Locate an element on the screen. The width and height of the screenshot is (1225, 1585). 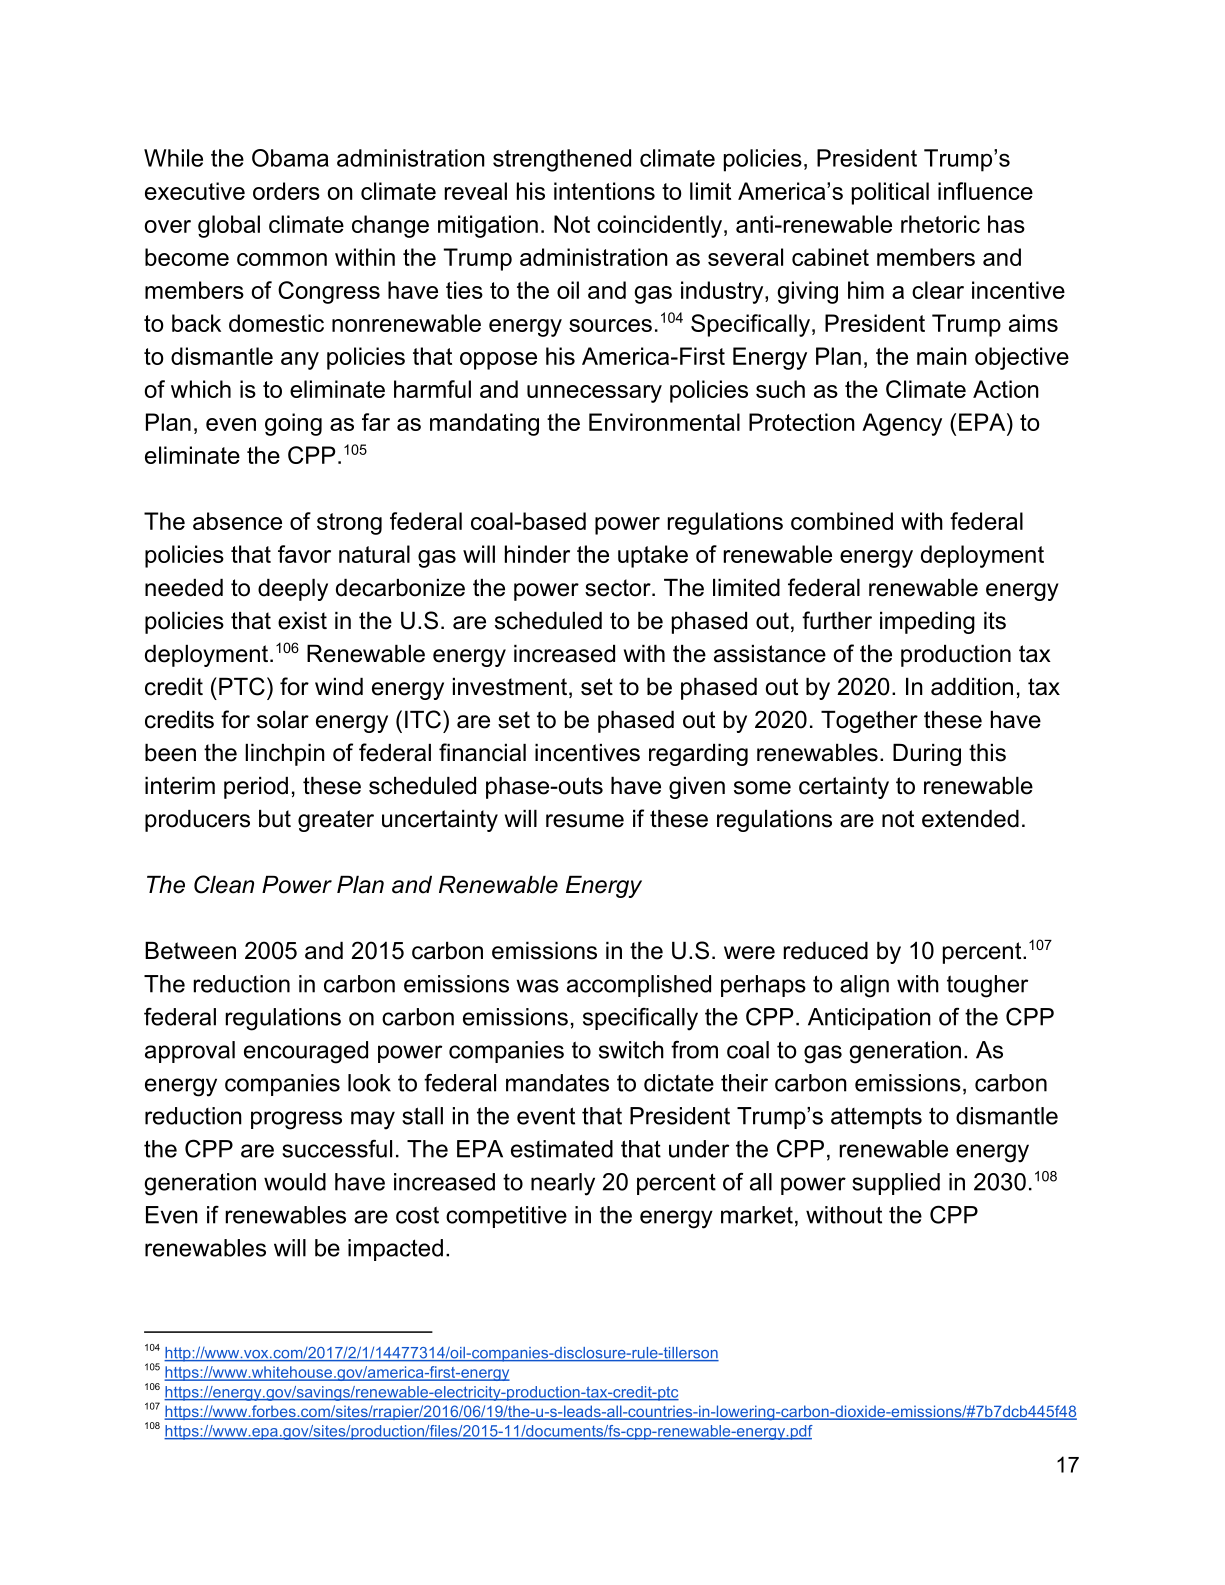
going is located at coordinates (293, 424).
